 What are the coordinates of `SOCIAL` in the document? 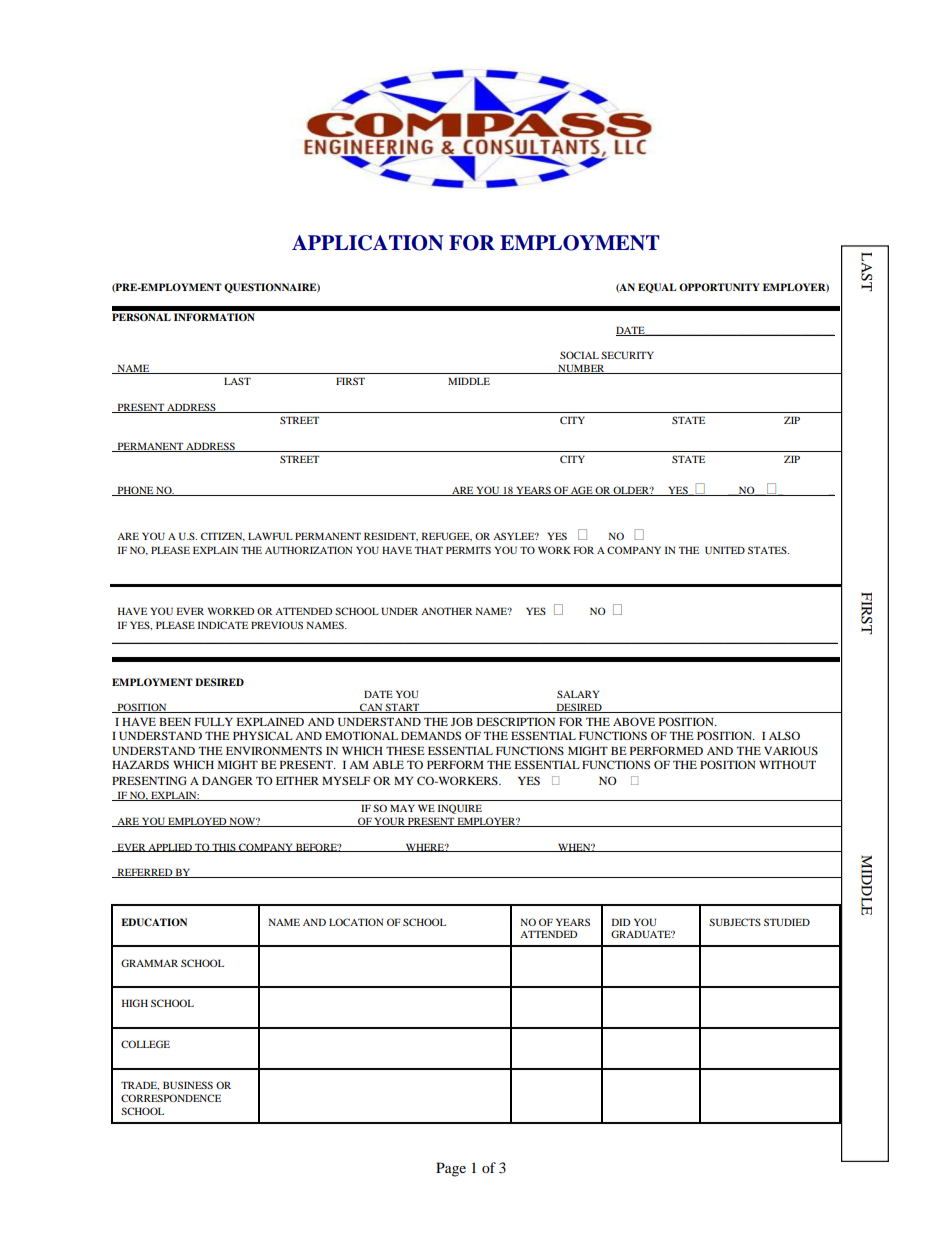 It's located at (579, 355).
